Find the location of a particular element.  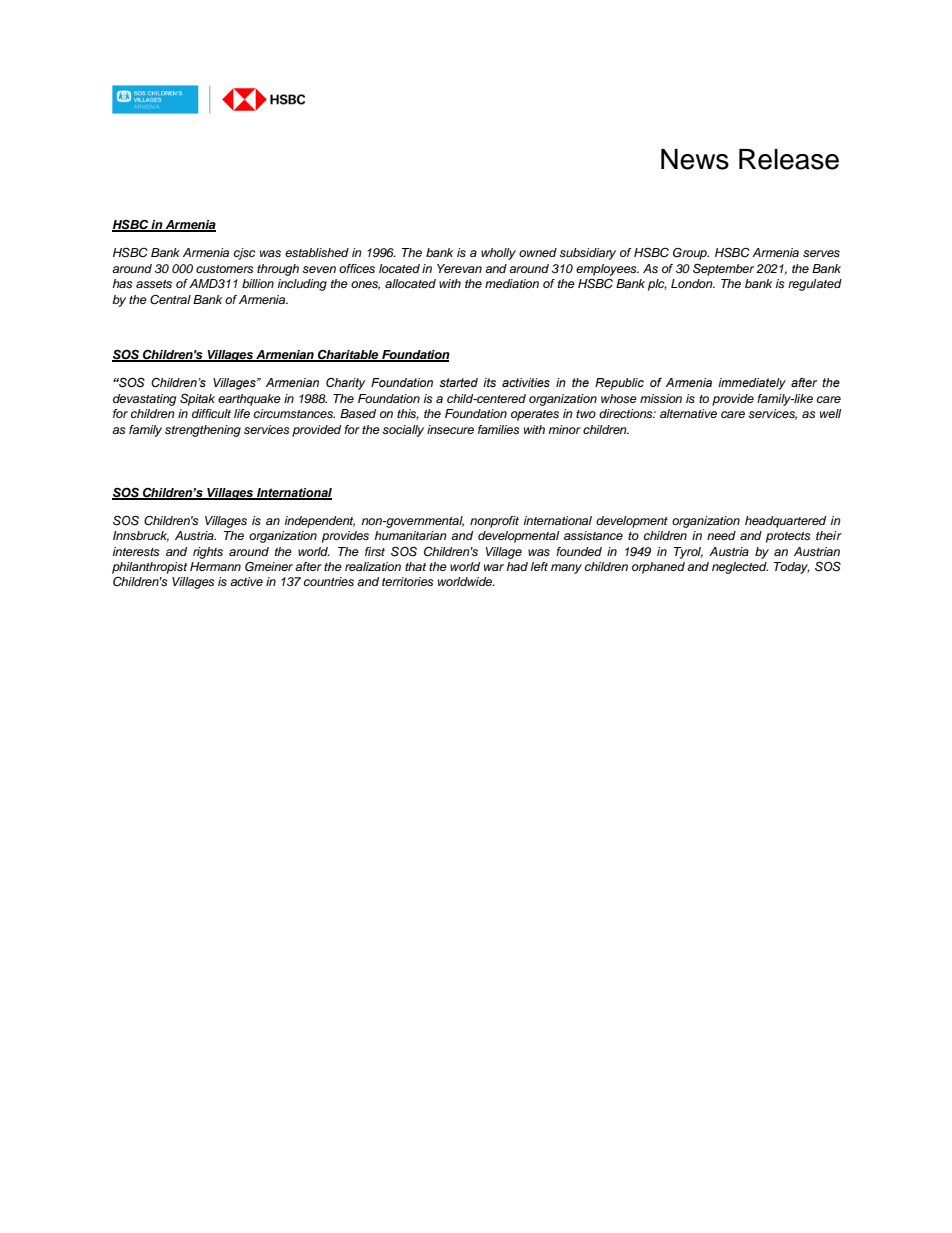

Hermann is located at coordinates (215, 566).
